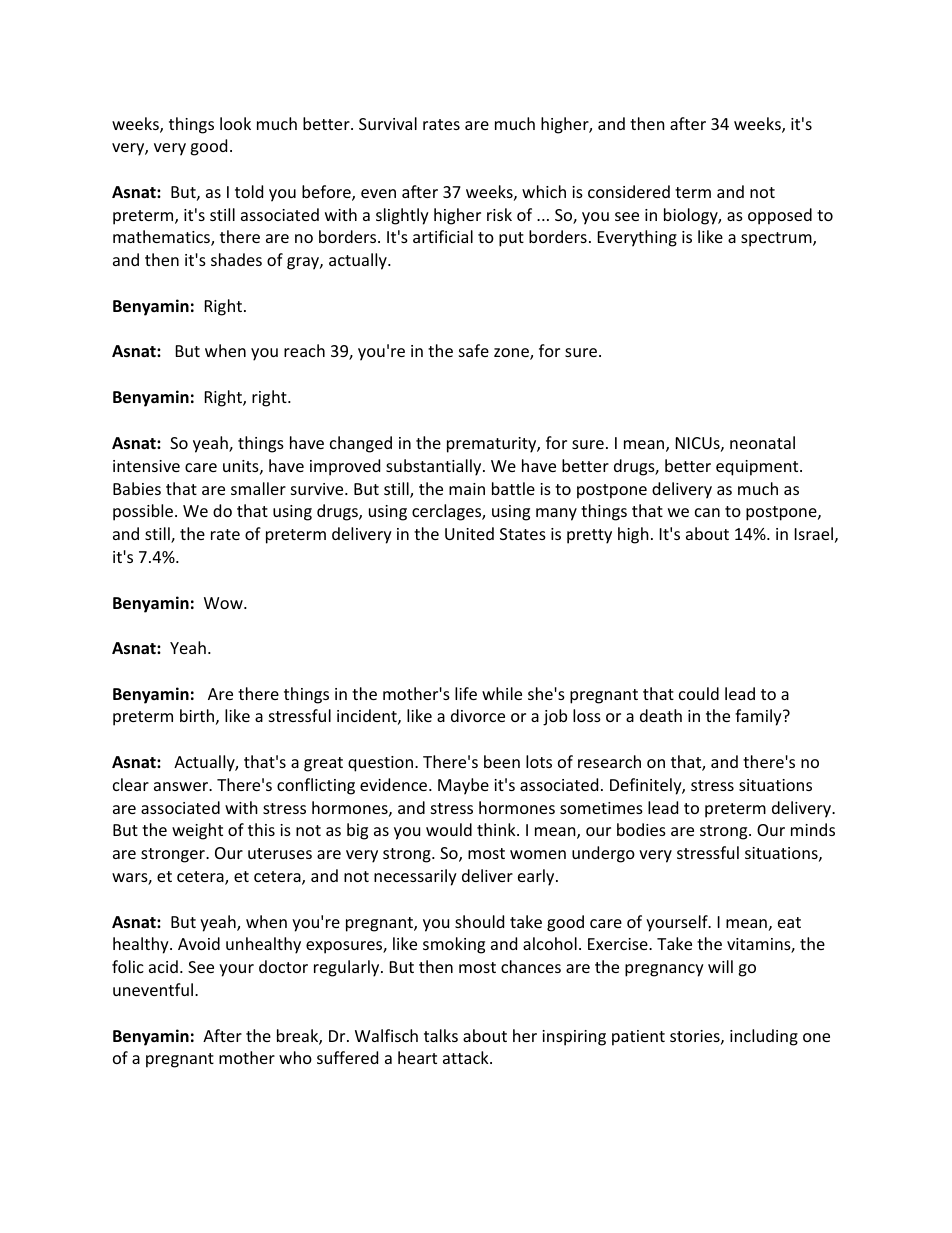  I want to click on Survival, so click(388, 123).
